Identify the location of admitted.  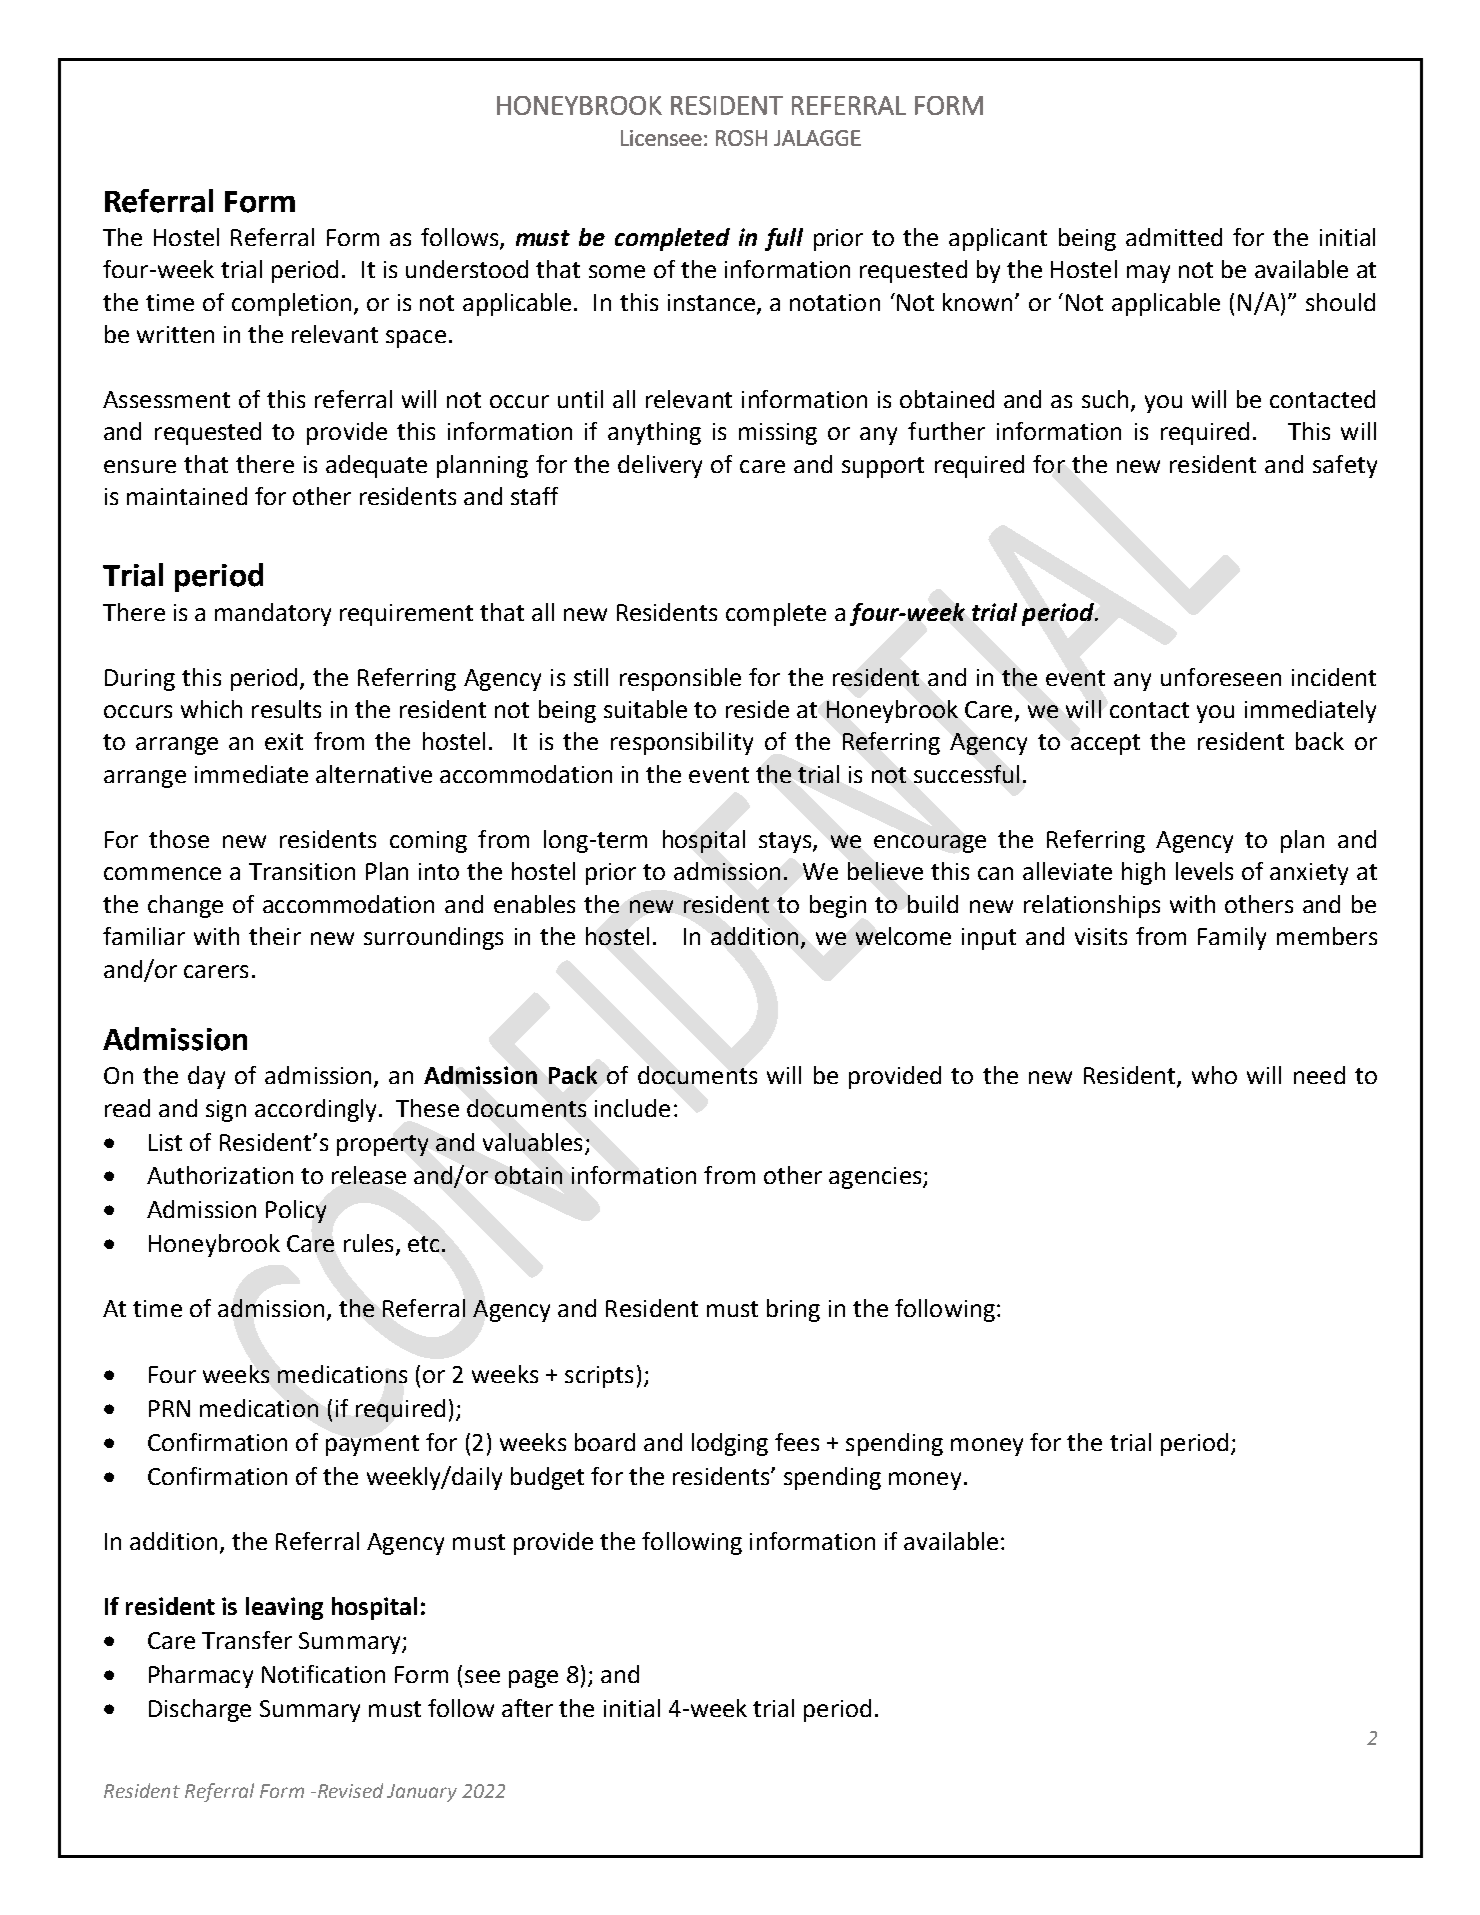
(1174, 237).
